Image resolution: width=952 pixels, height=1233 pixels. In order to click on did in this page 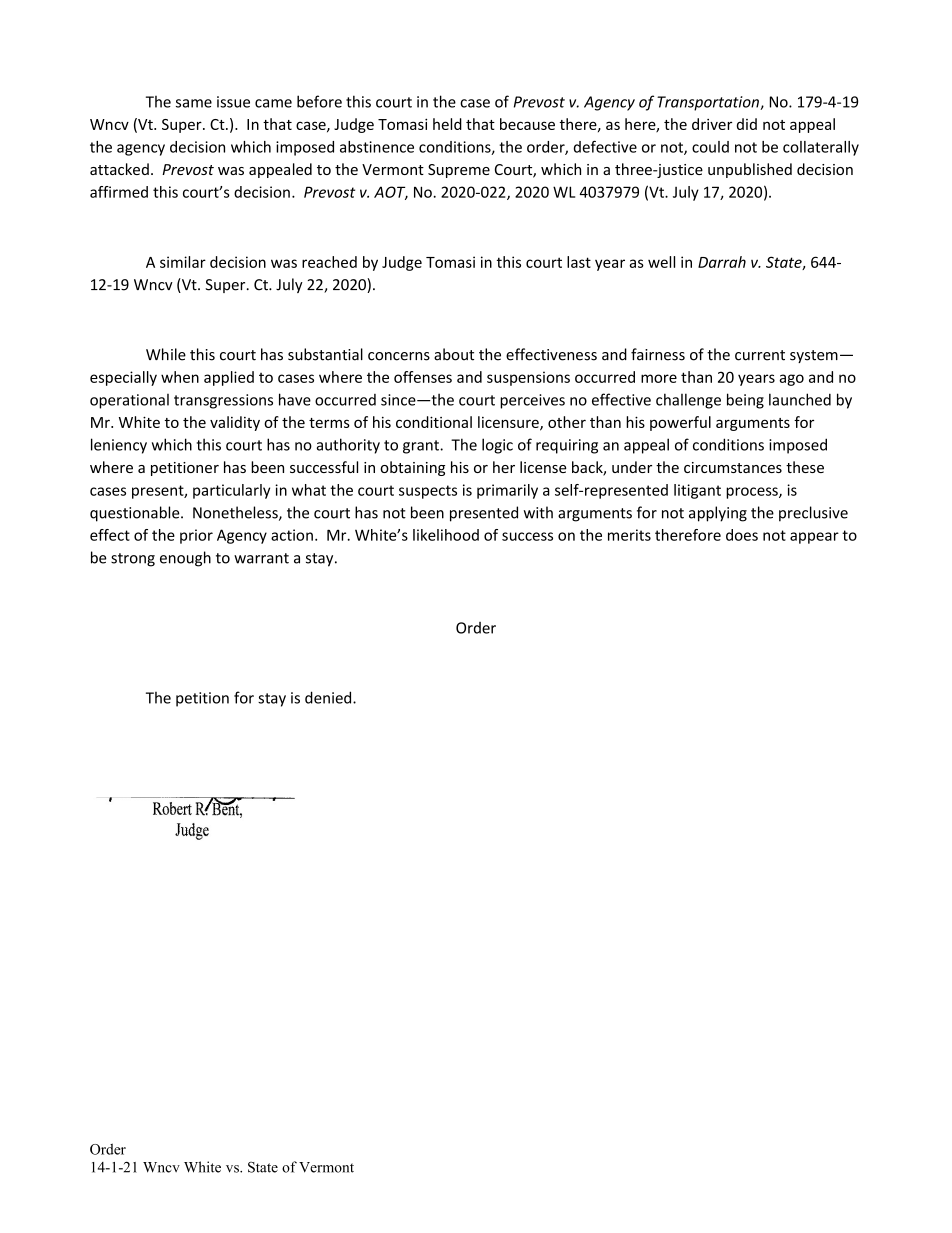, I will do `click(747, 124)`.
